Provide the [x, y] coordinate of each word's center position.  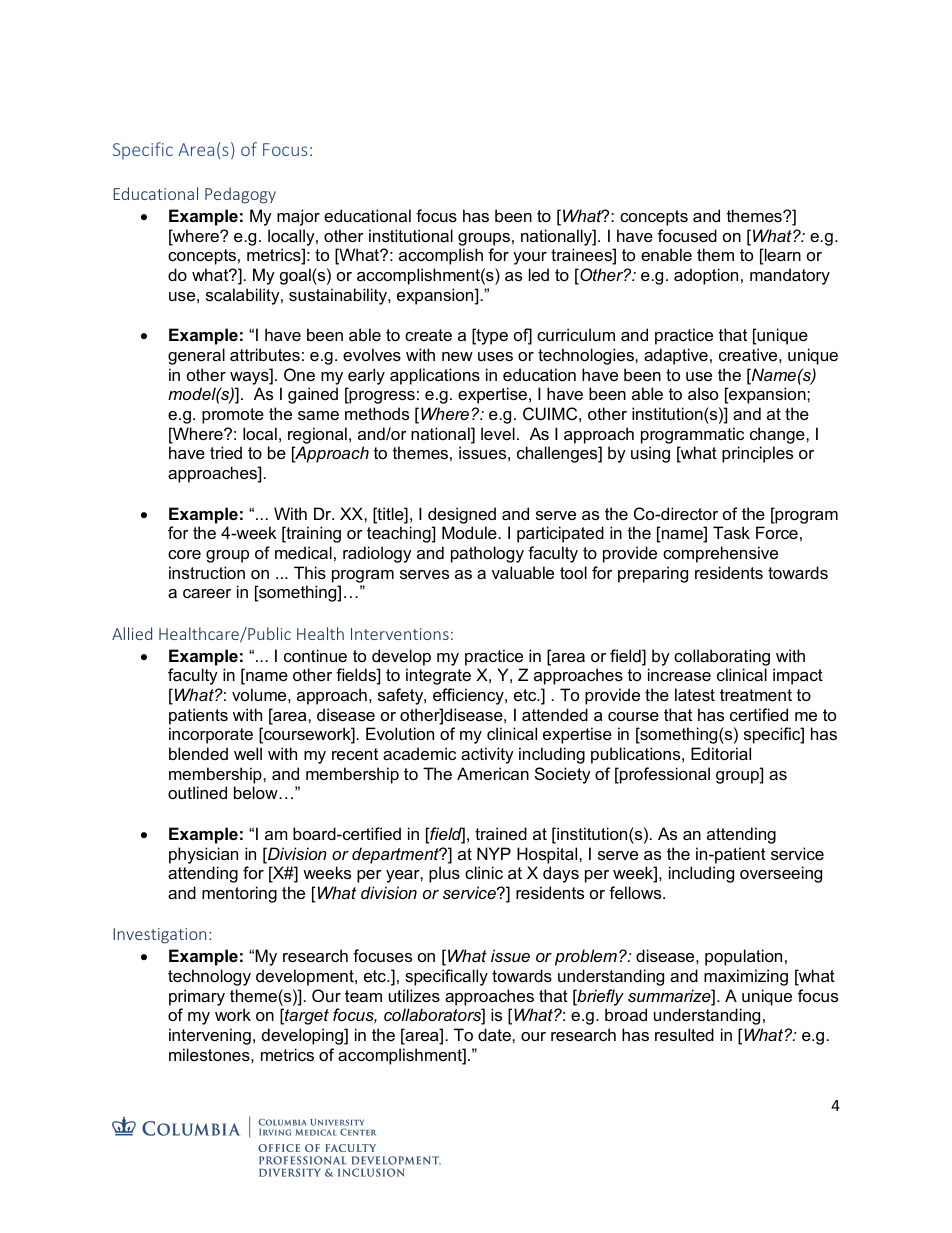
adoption [706, 276]
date [495, 1034]
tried [226, 452]
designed [462, 515]
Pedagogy [240, 195]
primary [197, 999]
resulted [684, 1034]
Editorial [721, 753]
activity [487, 755]
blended [198, 753]
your [530, 258]
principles [757, 454]
